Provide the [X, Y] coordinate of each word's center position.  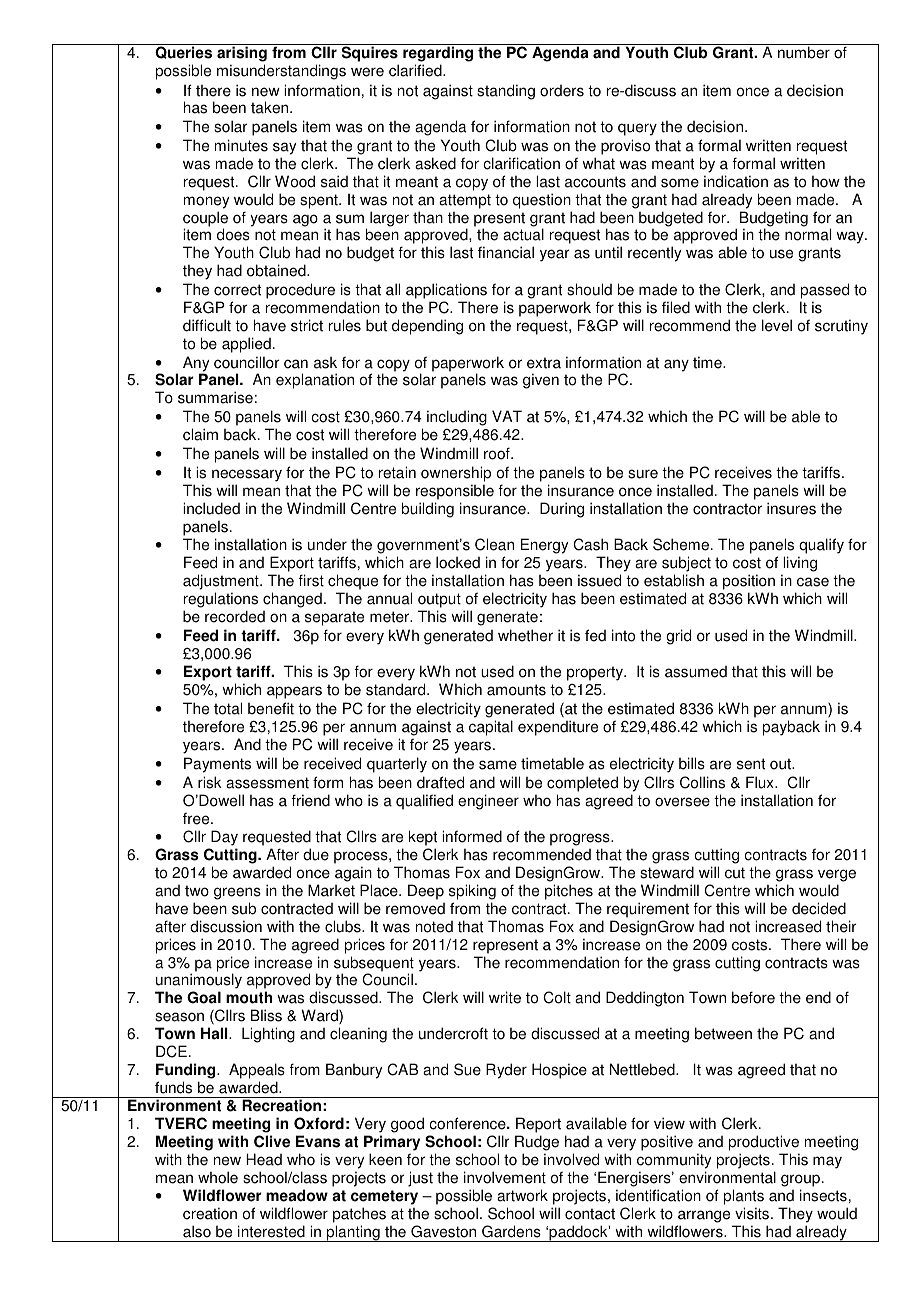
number [804, 52]
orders [562, 91]
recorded [235, 616]
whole [218, 1177]
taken [271, 107]
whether [525, 635]
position [749, 582]
